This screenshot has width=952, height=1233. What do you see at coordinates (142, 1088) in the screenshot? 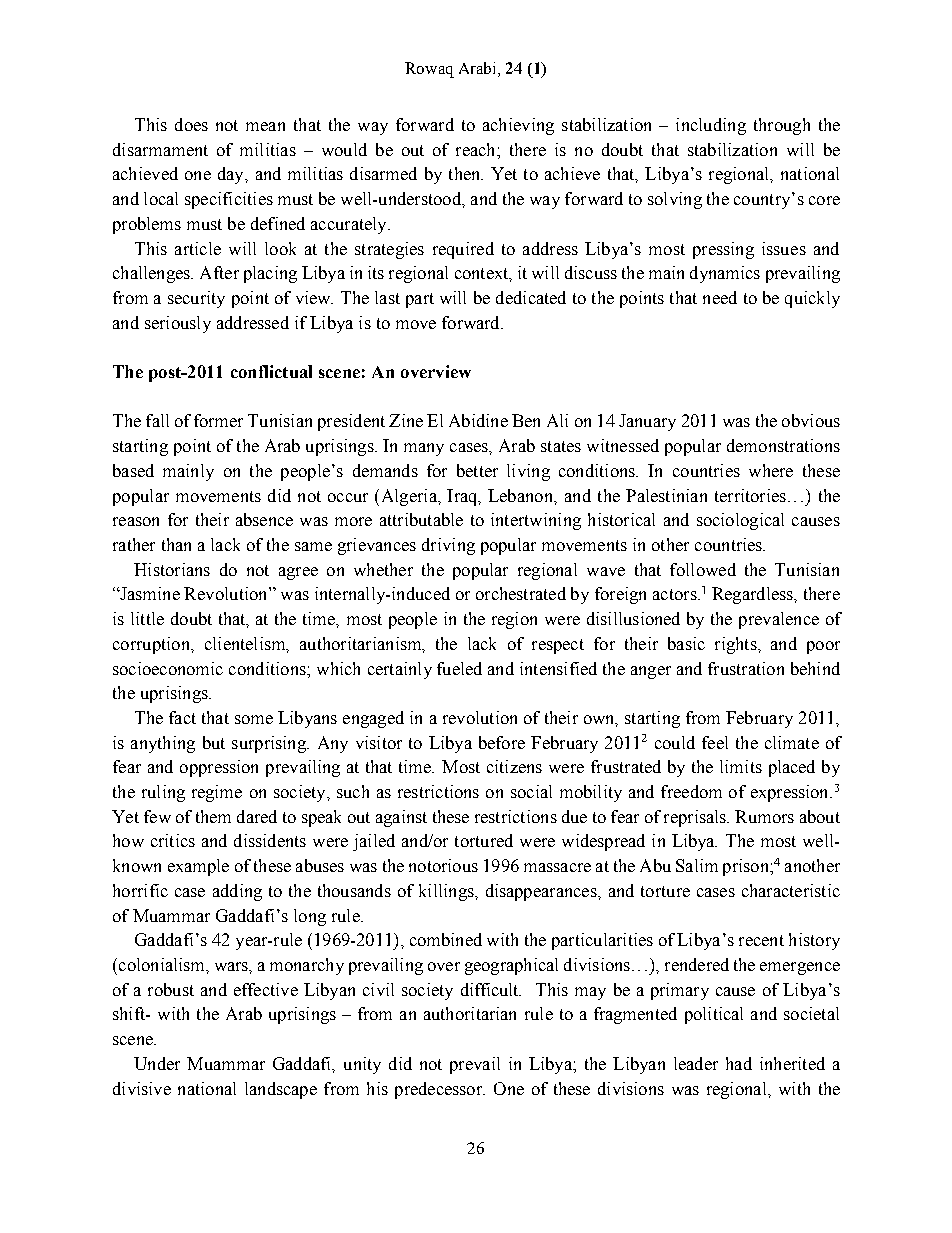
I see `divisive` at bounding box center [142, 1088].
